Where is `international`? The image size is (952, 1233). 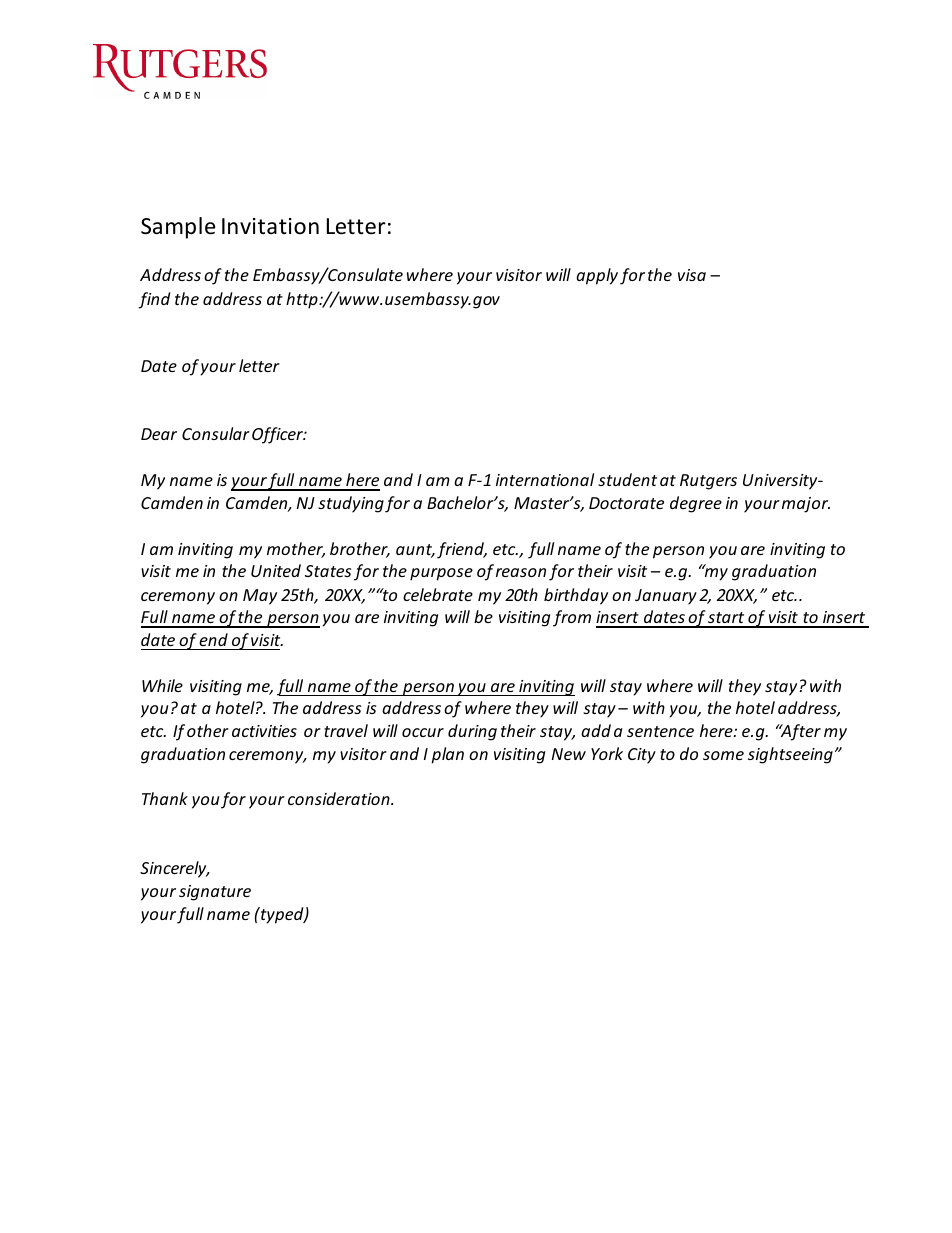
international is located at coordinates (545, 479).
